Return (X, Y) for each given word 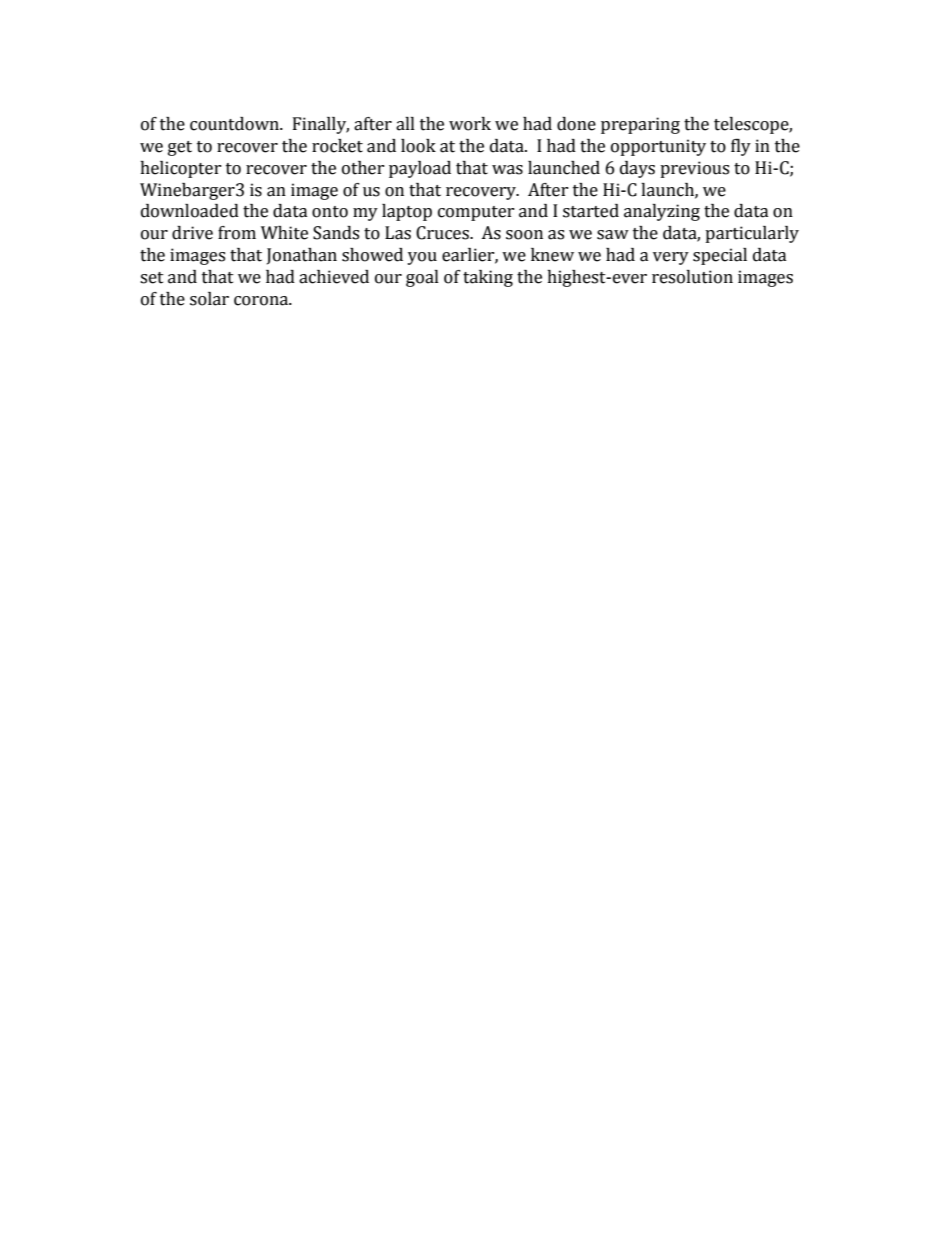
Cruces (443, 233)
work (470, 124)
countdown (235, 124)
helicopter (181, 169)
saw (613, 235)
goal (422, 278)
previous (694, 169)
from (237, 233)
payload (420, 169)
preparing (640, 125)
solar (209, 299)
